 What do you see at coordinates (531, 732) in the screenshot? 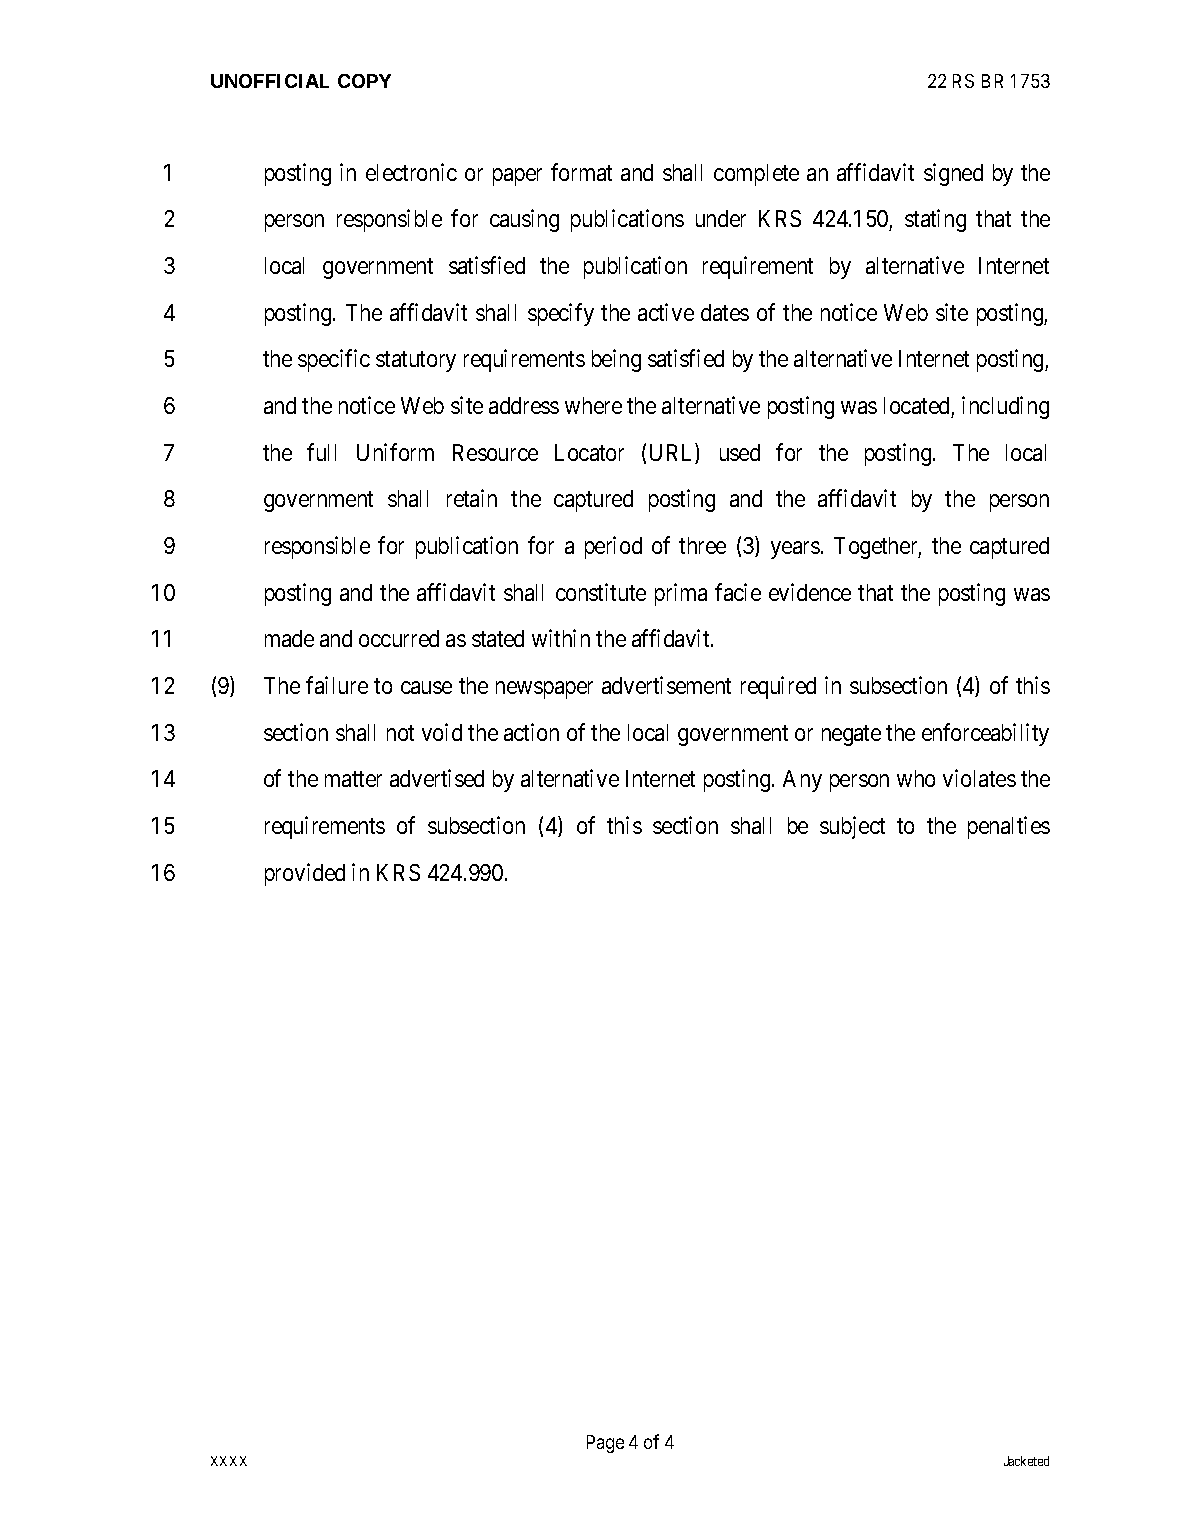
I see `action` at bounding box center [531, 732].
